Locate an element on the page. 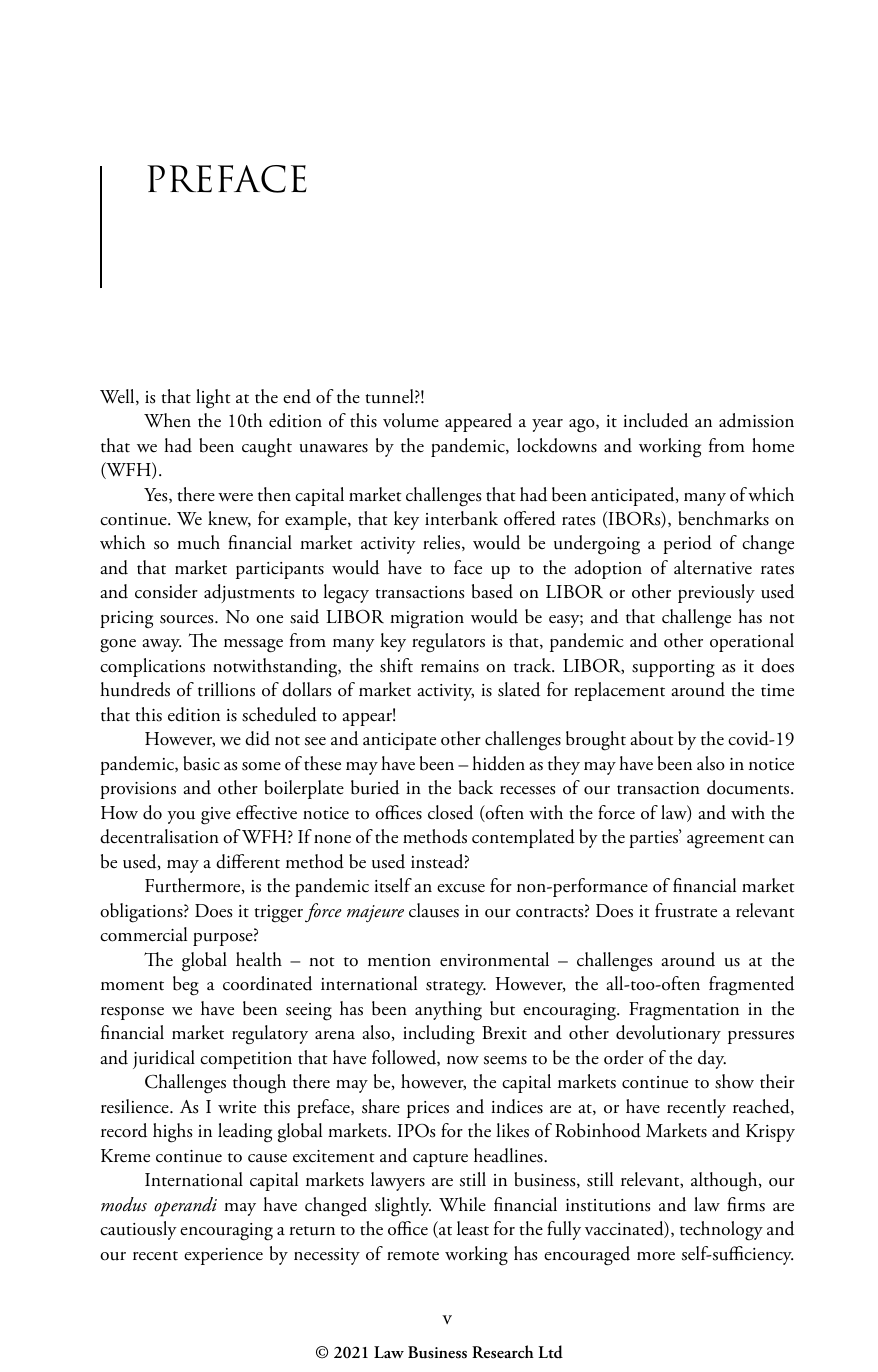  When is located at coordinates (167, 420).
